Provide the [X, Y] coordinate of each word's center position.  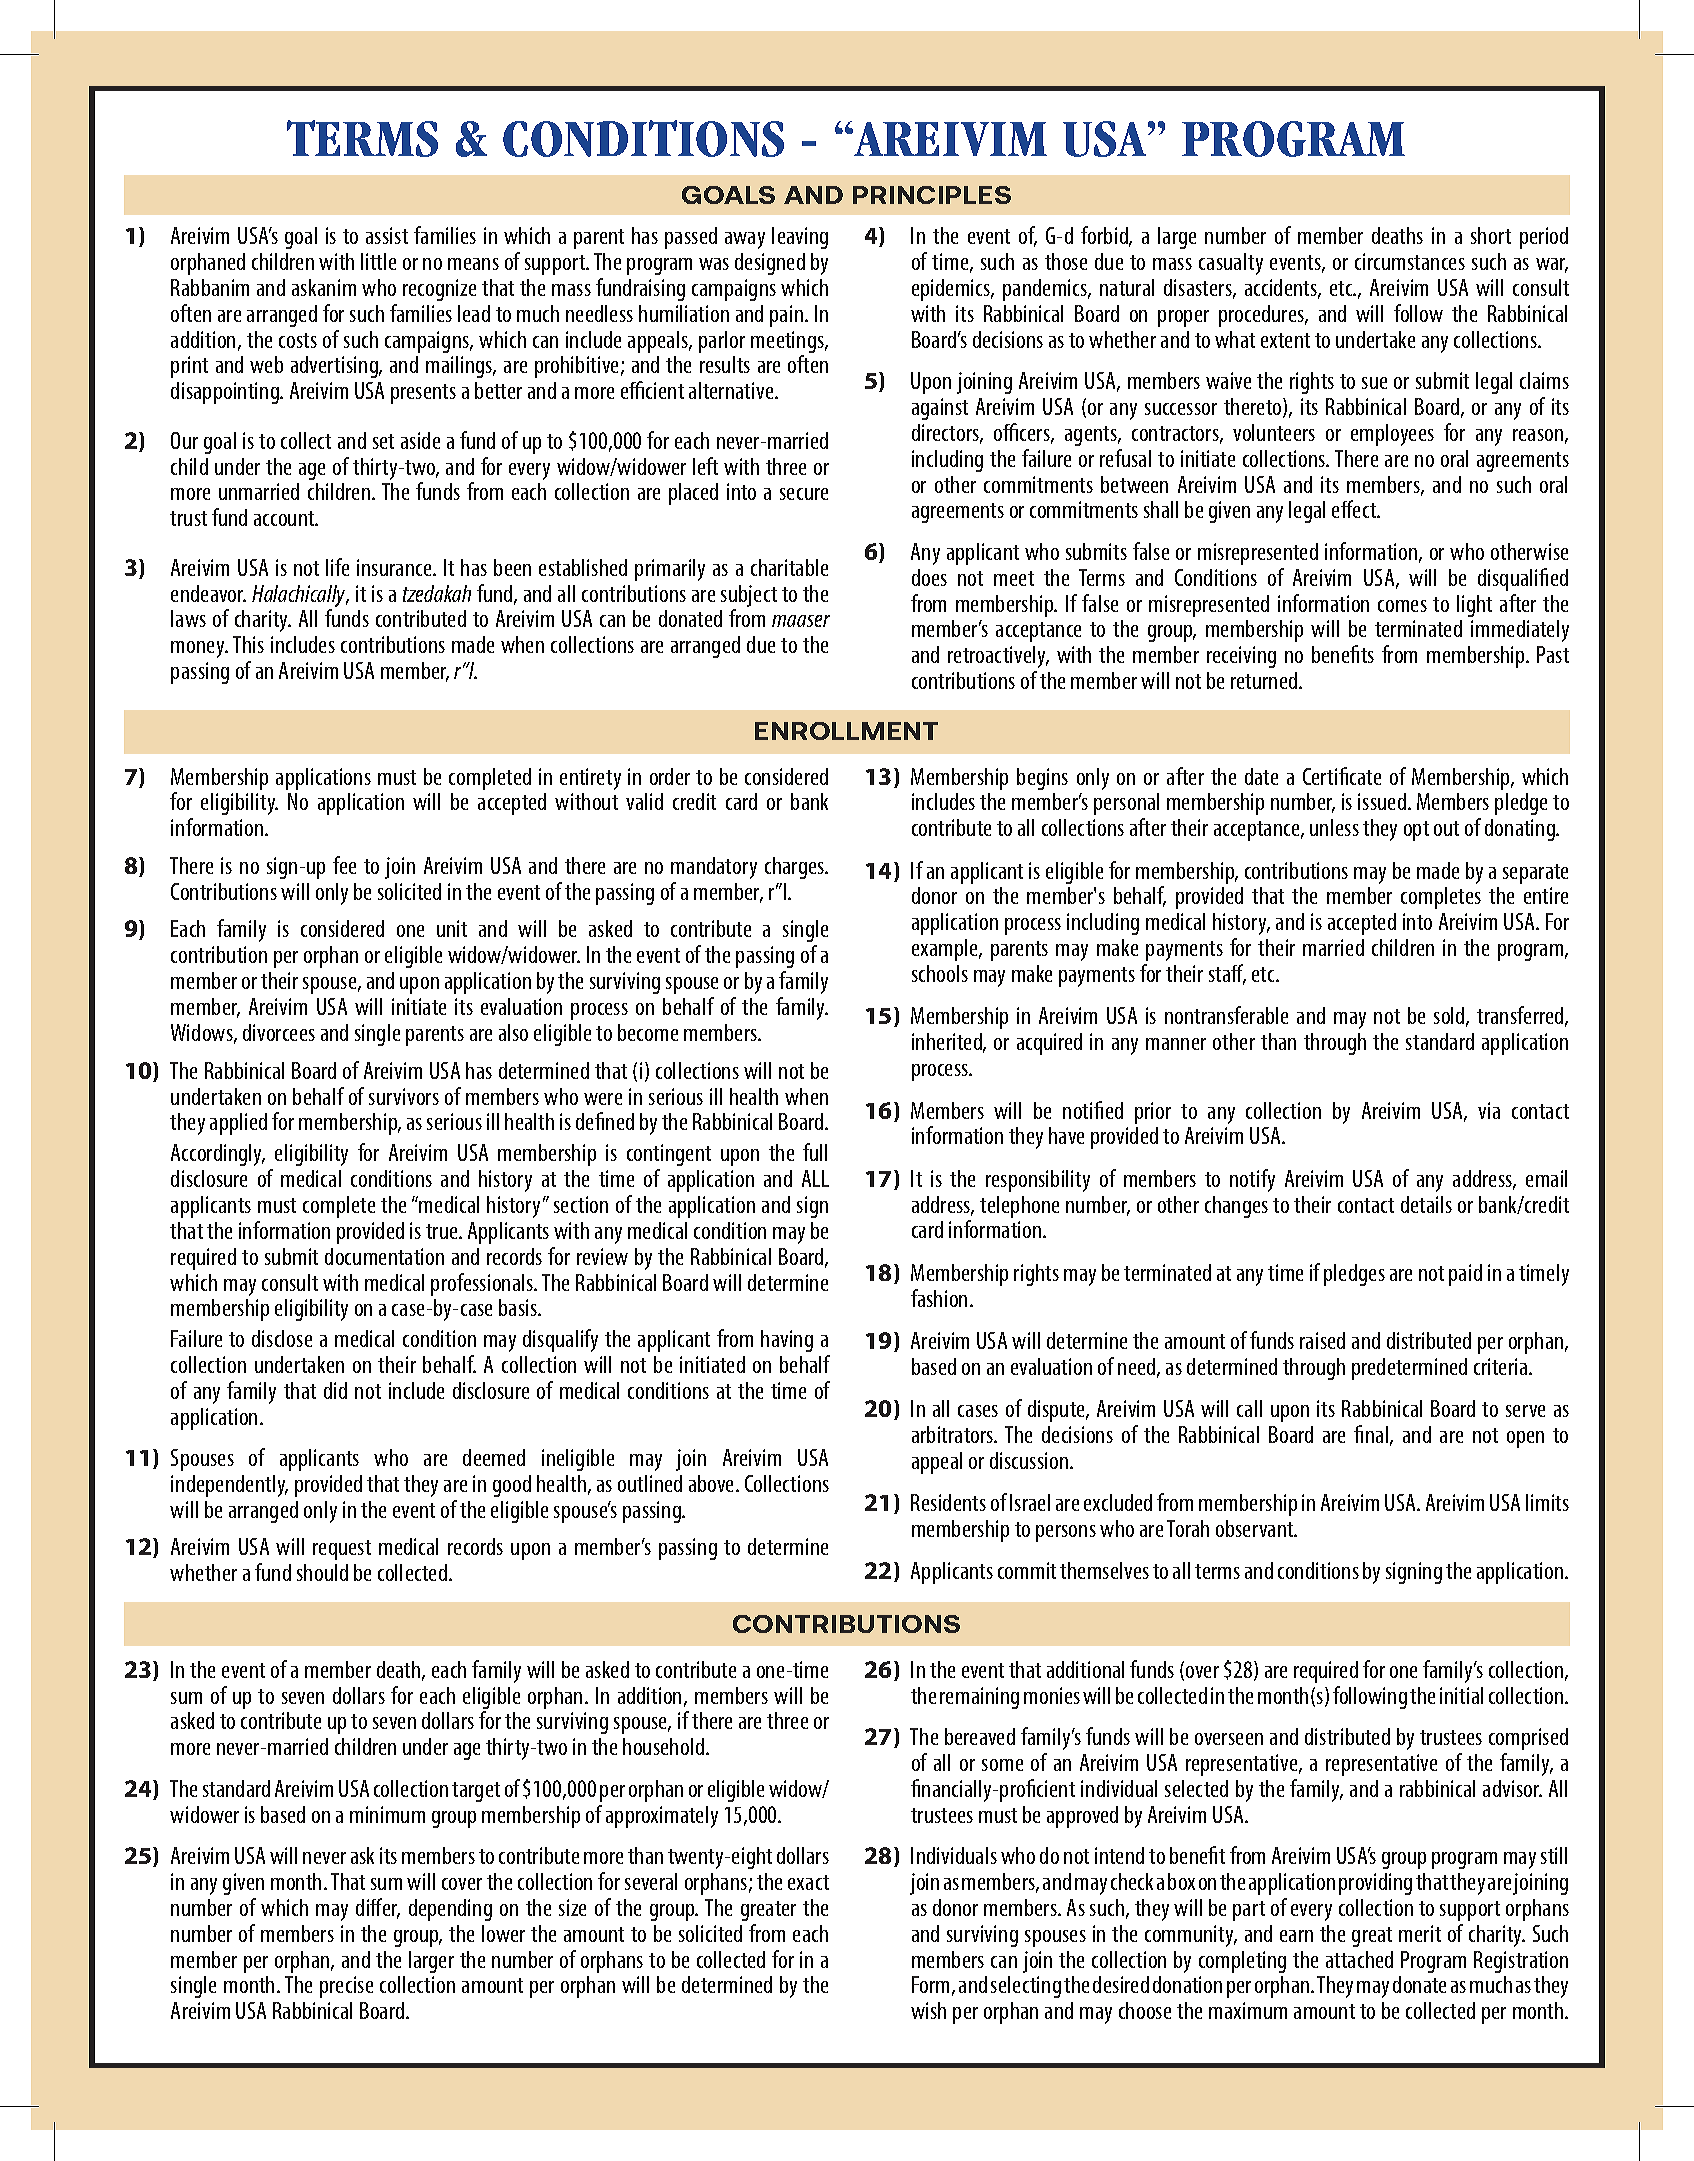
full [815, 1152]
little [378, 261]
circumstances [1410, 261]
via [1489, 1110]
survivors [404, 1096]
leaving [800, 238]
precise [346, 1987]
